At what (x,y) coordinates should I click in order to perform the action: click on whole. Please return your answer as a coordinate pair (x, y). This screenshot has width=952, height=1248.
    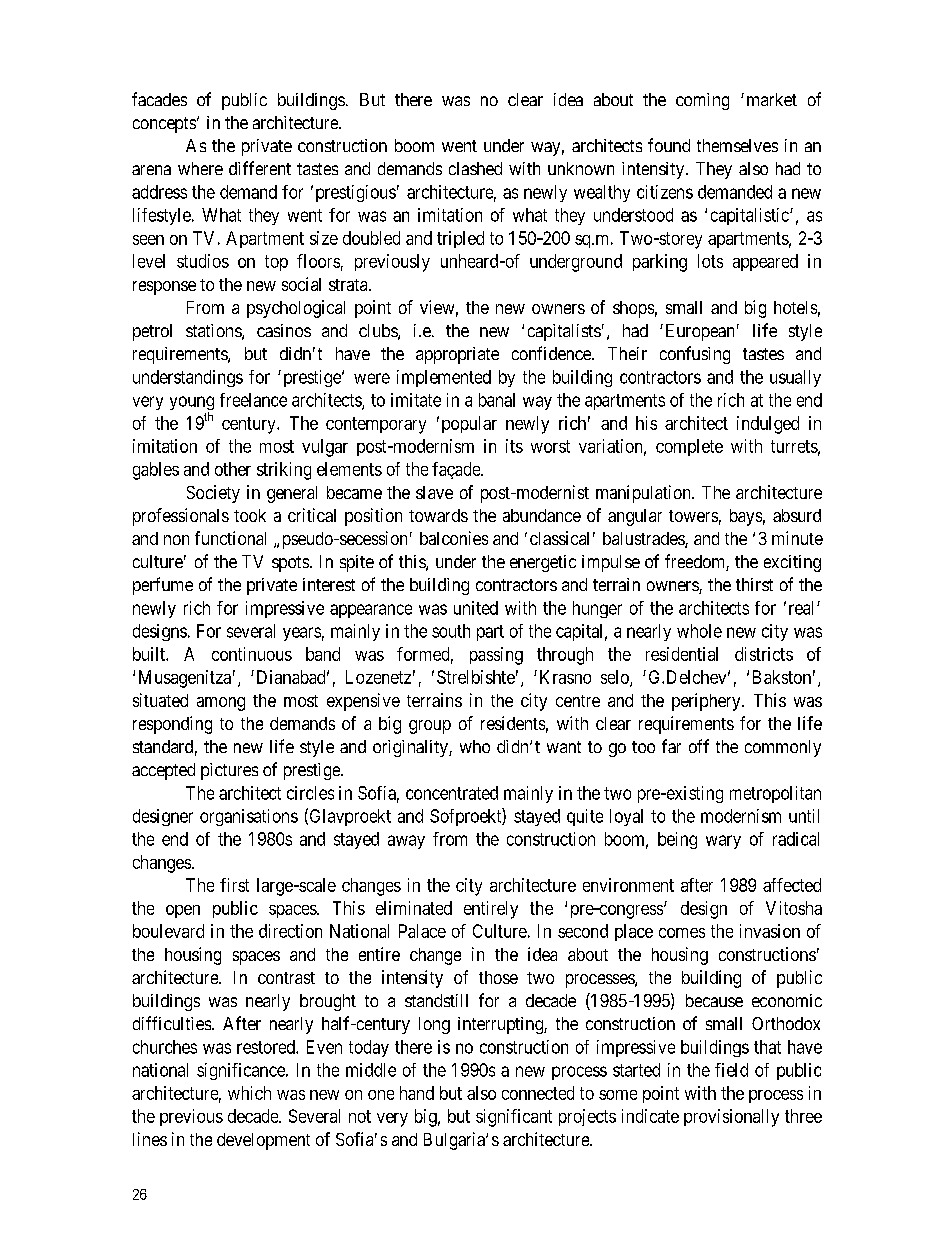
    Looking at the image, I should click on (699, 631).
